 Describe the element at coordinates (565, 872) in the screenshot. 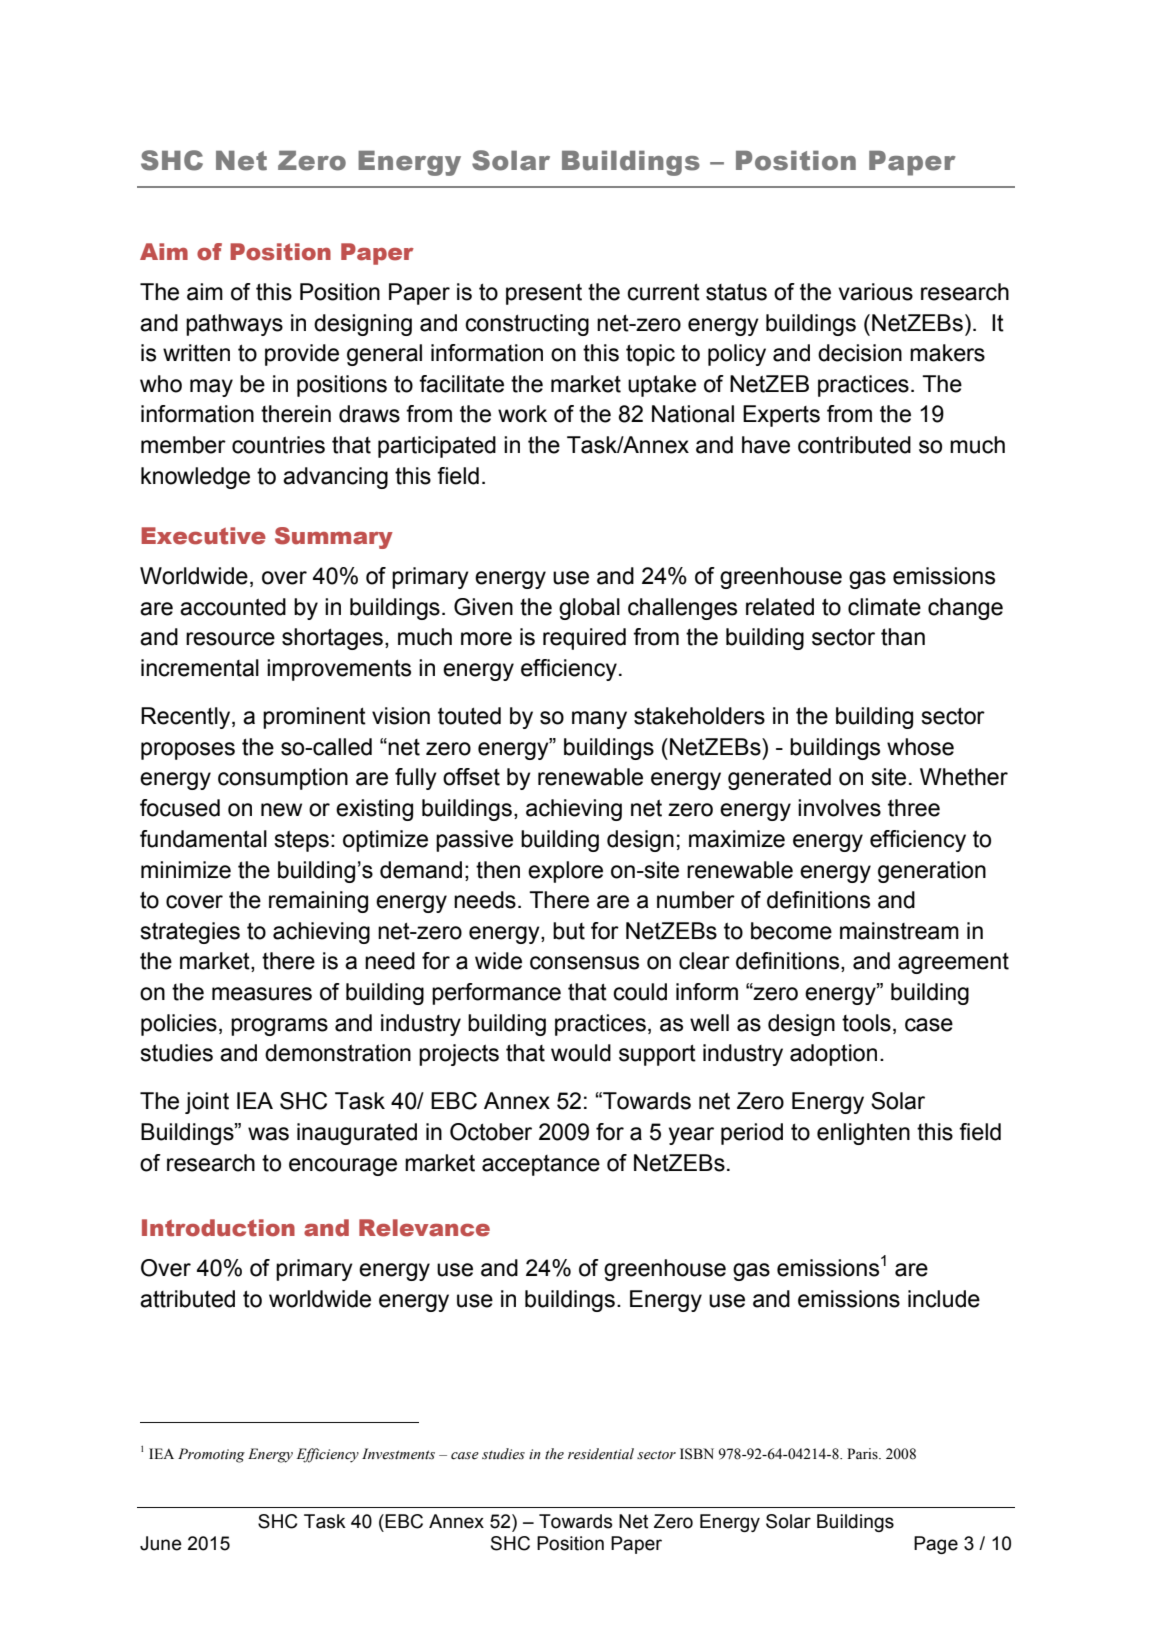

I see `explore` at that location.
